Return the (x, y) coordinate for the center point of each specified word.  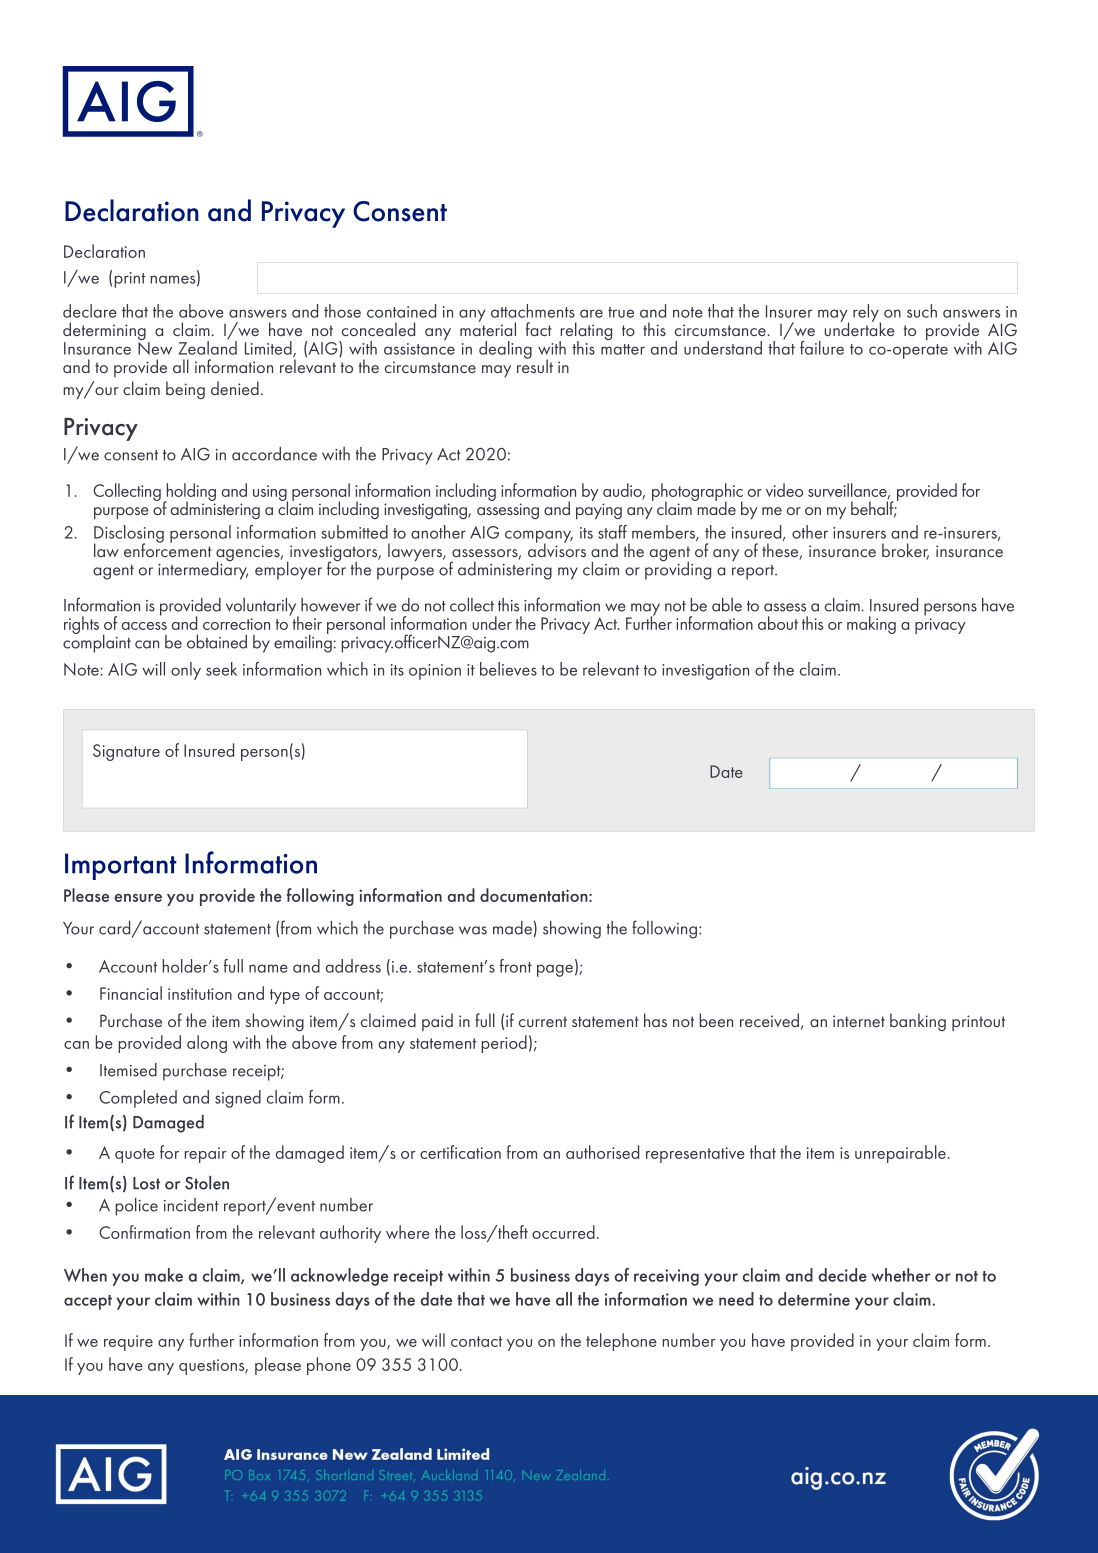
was (473, 930)
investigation (705, 672)
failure (822, 348)
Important (121, 866)
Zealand (207, 346)
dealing (505, 350)
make (164, 1275)
